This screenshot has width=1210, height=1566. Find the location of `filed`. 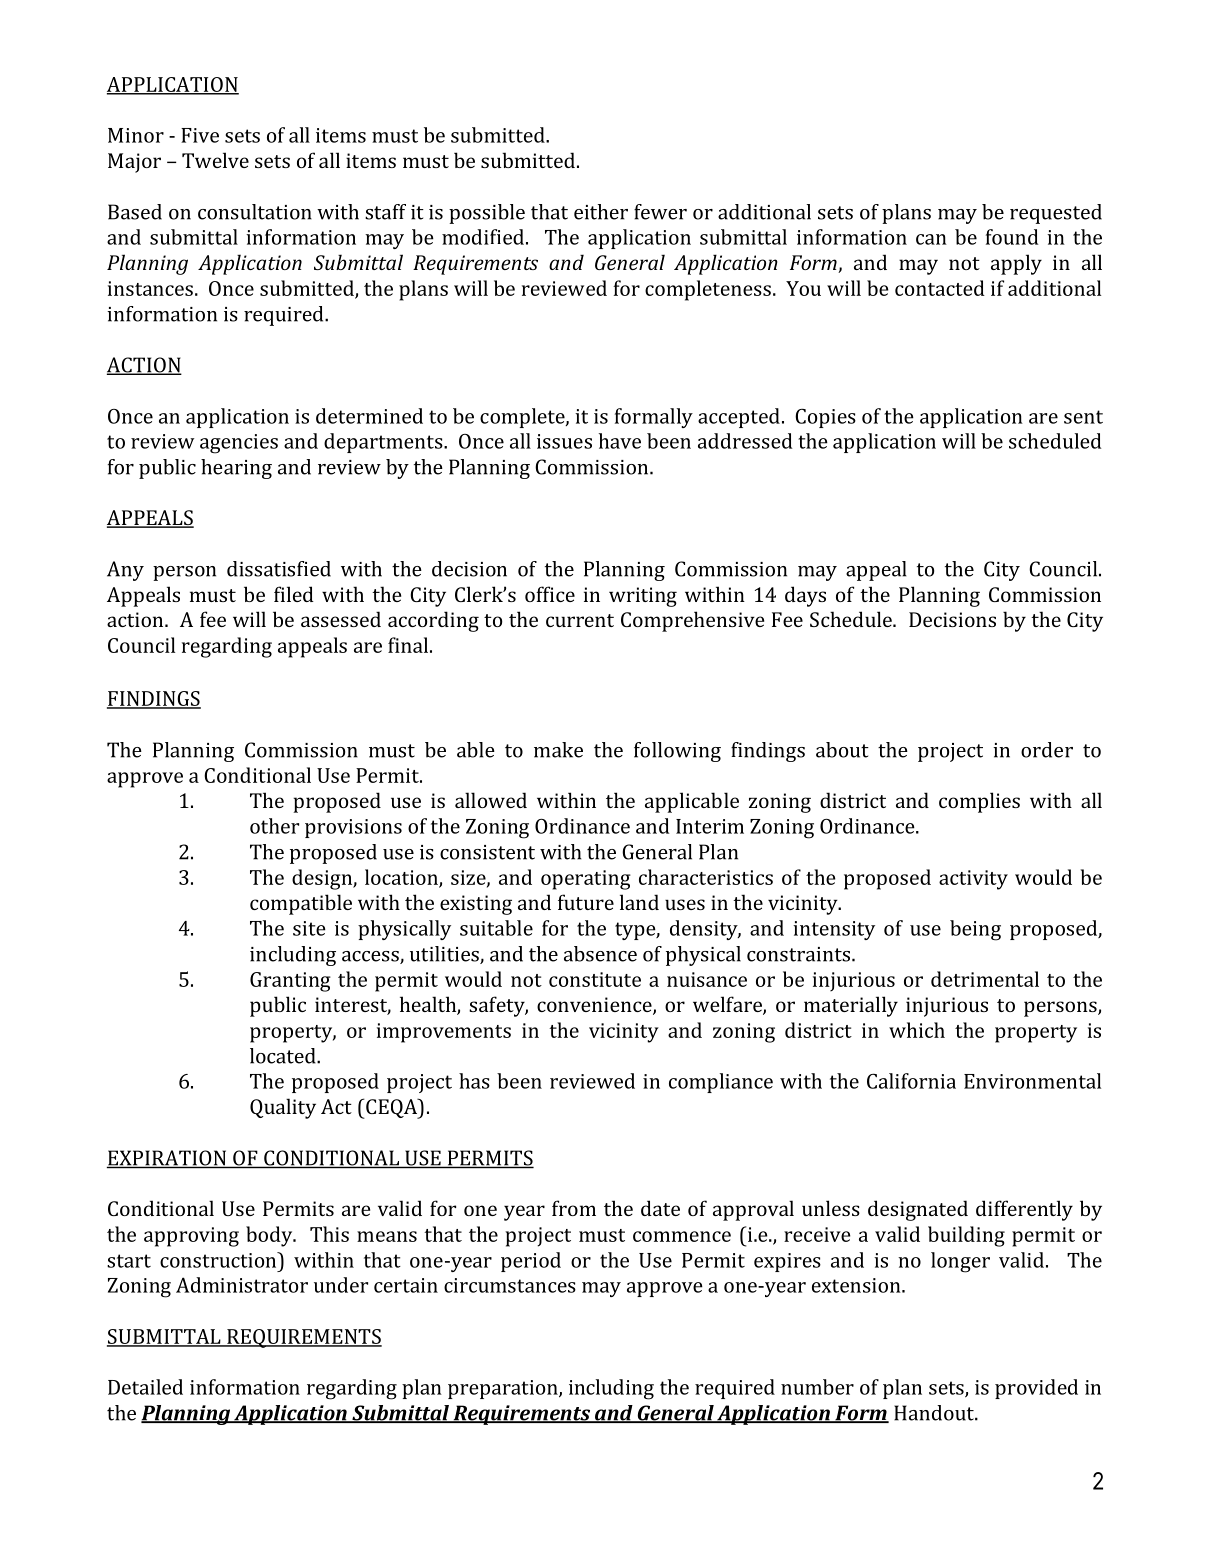

filed is located at coordinates (294, 594).
